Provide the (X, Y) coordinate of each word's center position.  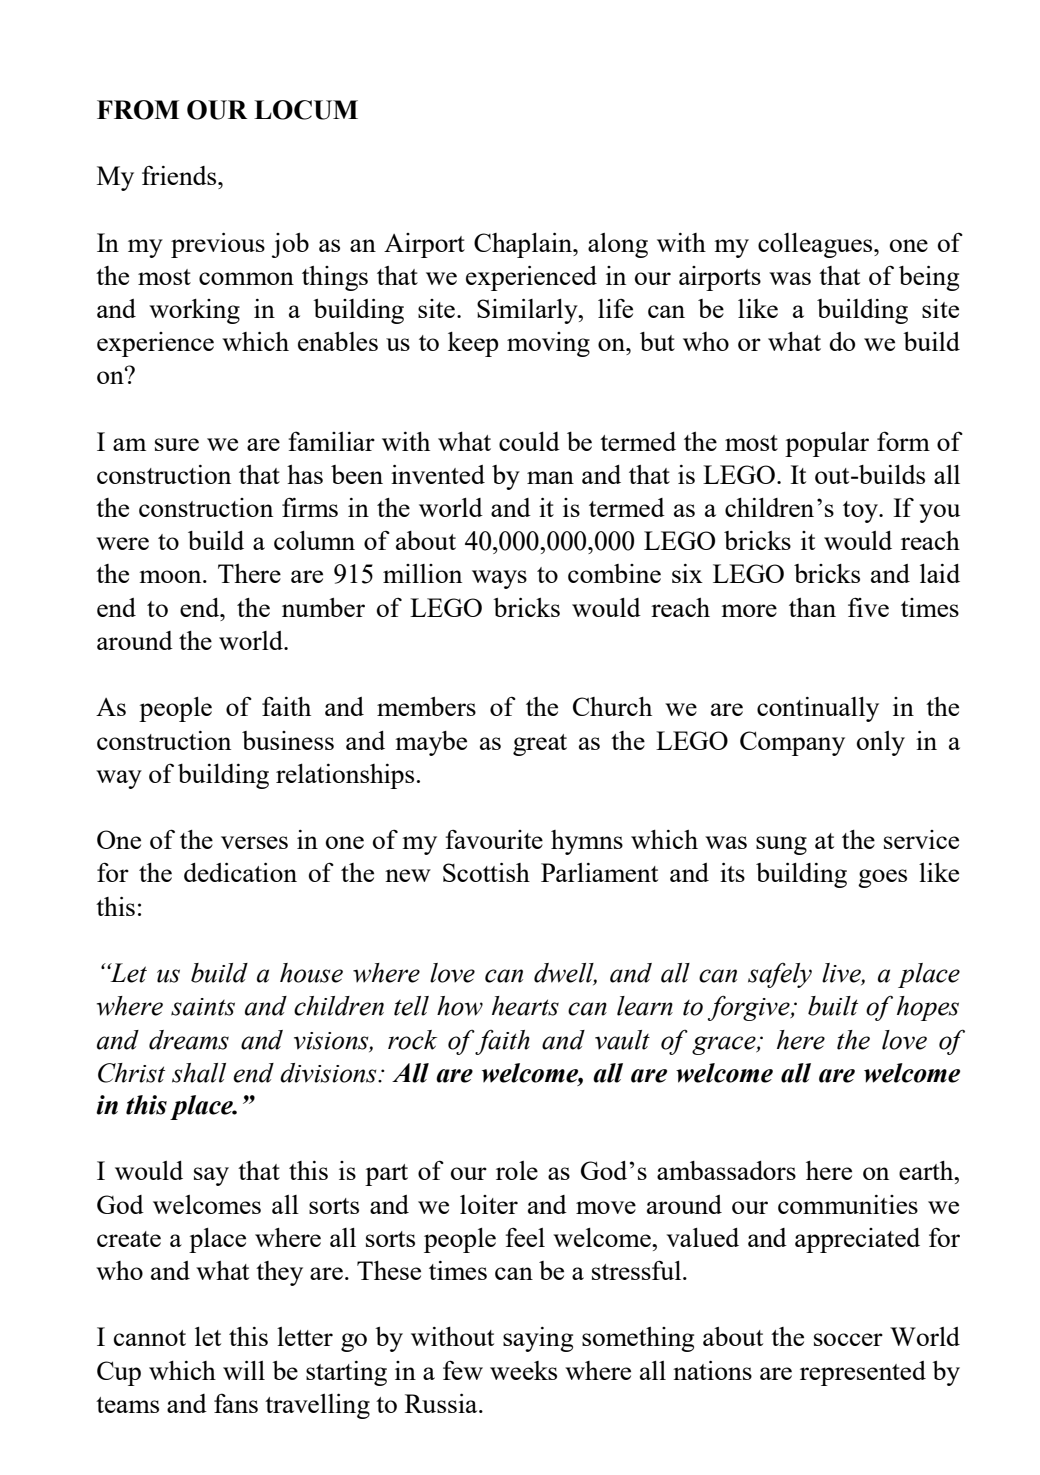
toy (861, 512)
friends (180, 175)
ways (499, 579)
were (122, 543)
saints (203, 1007)
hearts (525, 1006)
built (833, 1006)
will (244, 1370)
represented (863, 1373)
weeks (523, 1370)
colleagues (816, 245)
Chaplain (524, 245)
